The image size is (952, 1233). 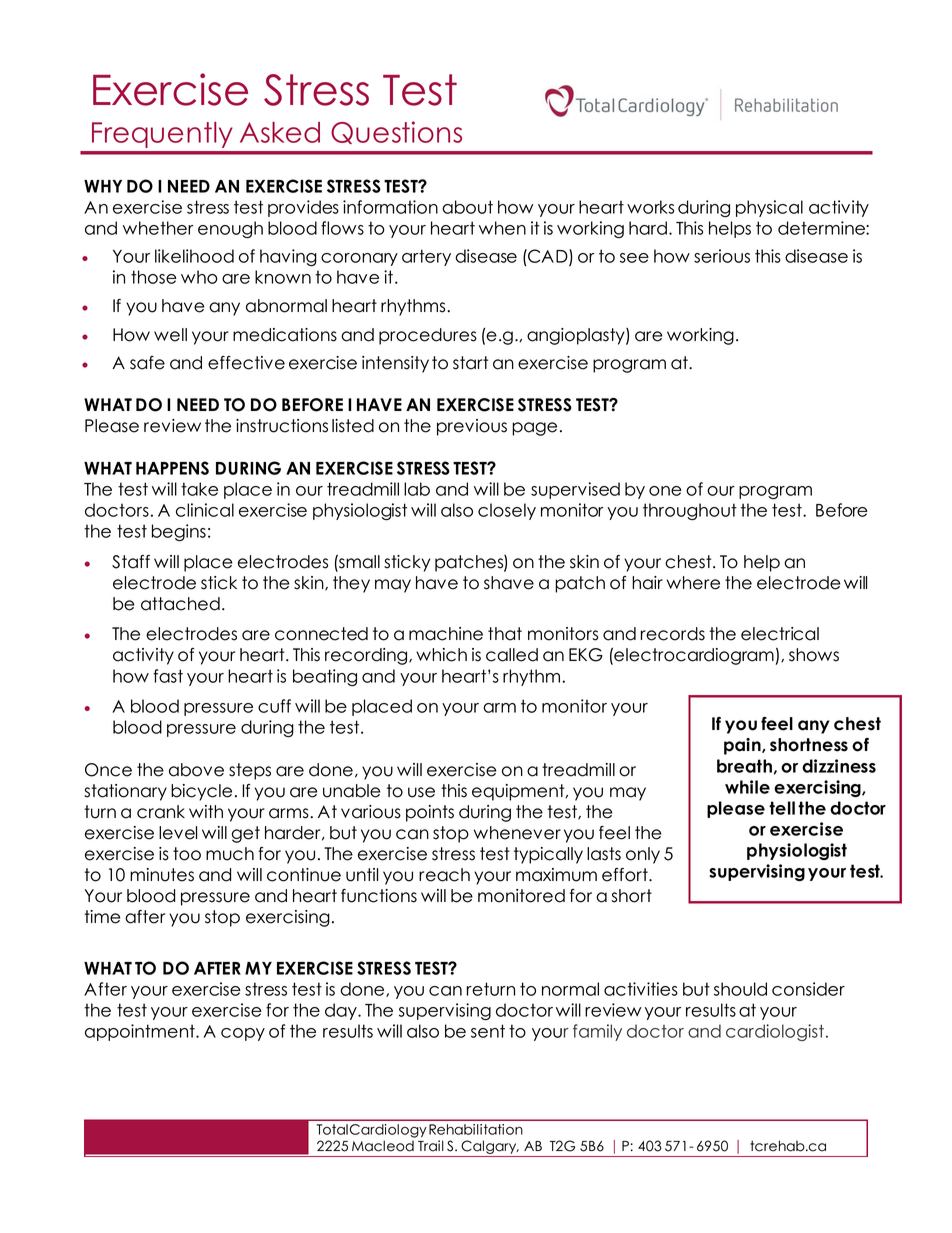 I want to click on throughout, so click(x=690, y=511).
